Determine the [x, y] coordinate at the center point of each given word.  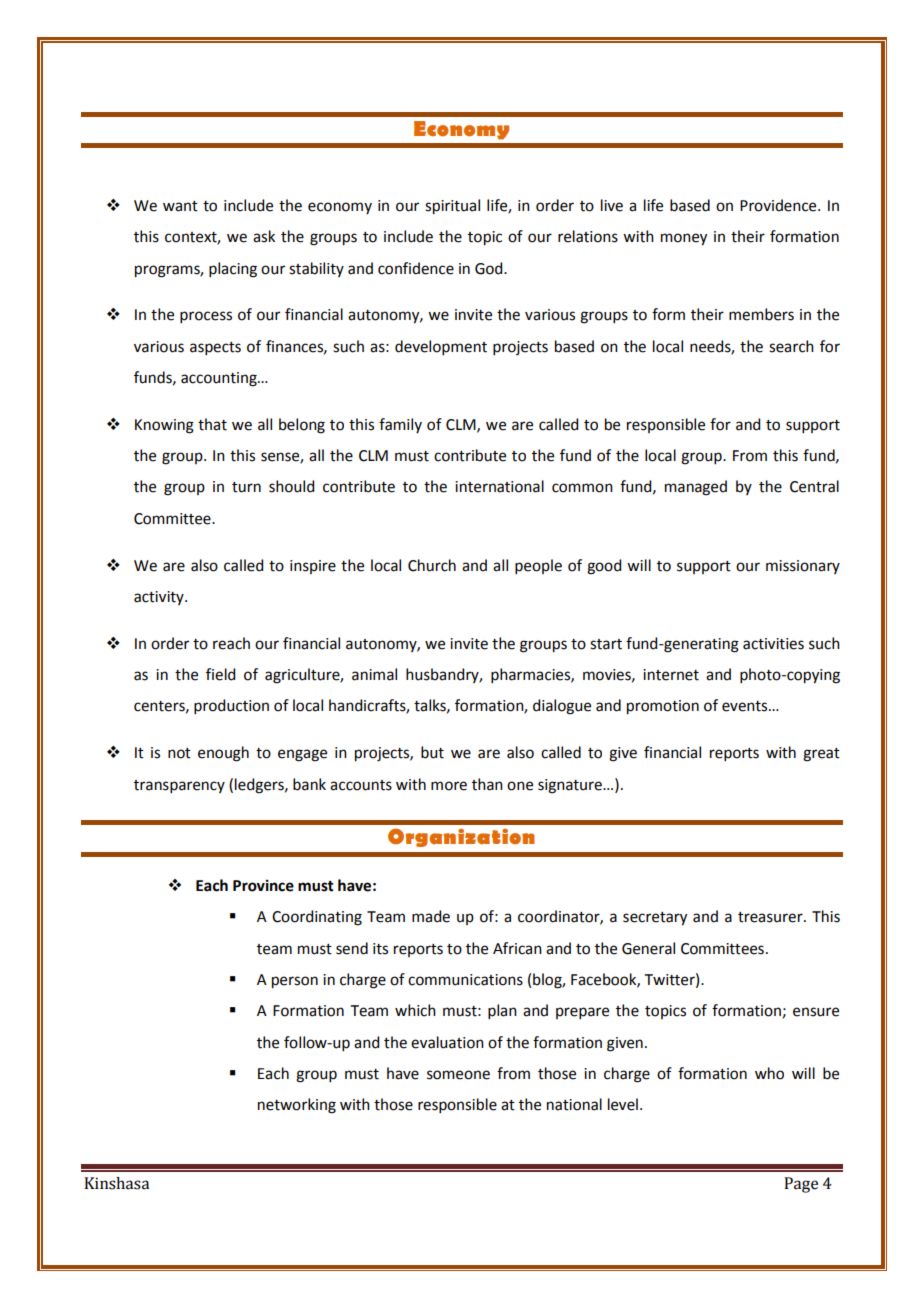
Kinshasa [116, 1183]
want [180, 206]
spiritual [452, 207]
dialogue [562, 707]
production [231, 706]
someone [458, 1075]
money [684, 239]
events [746, 706]
